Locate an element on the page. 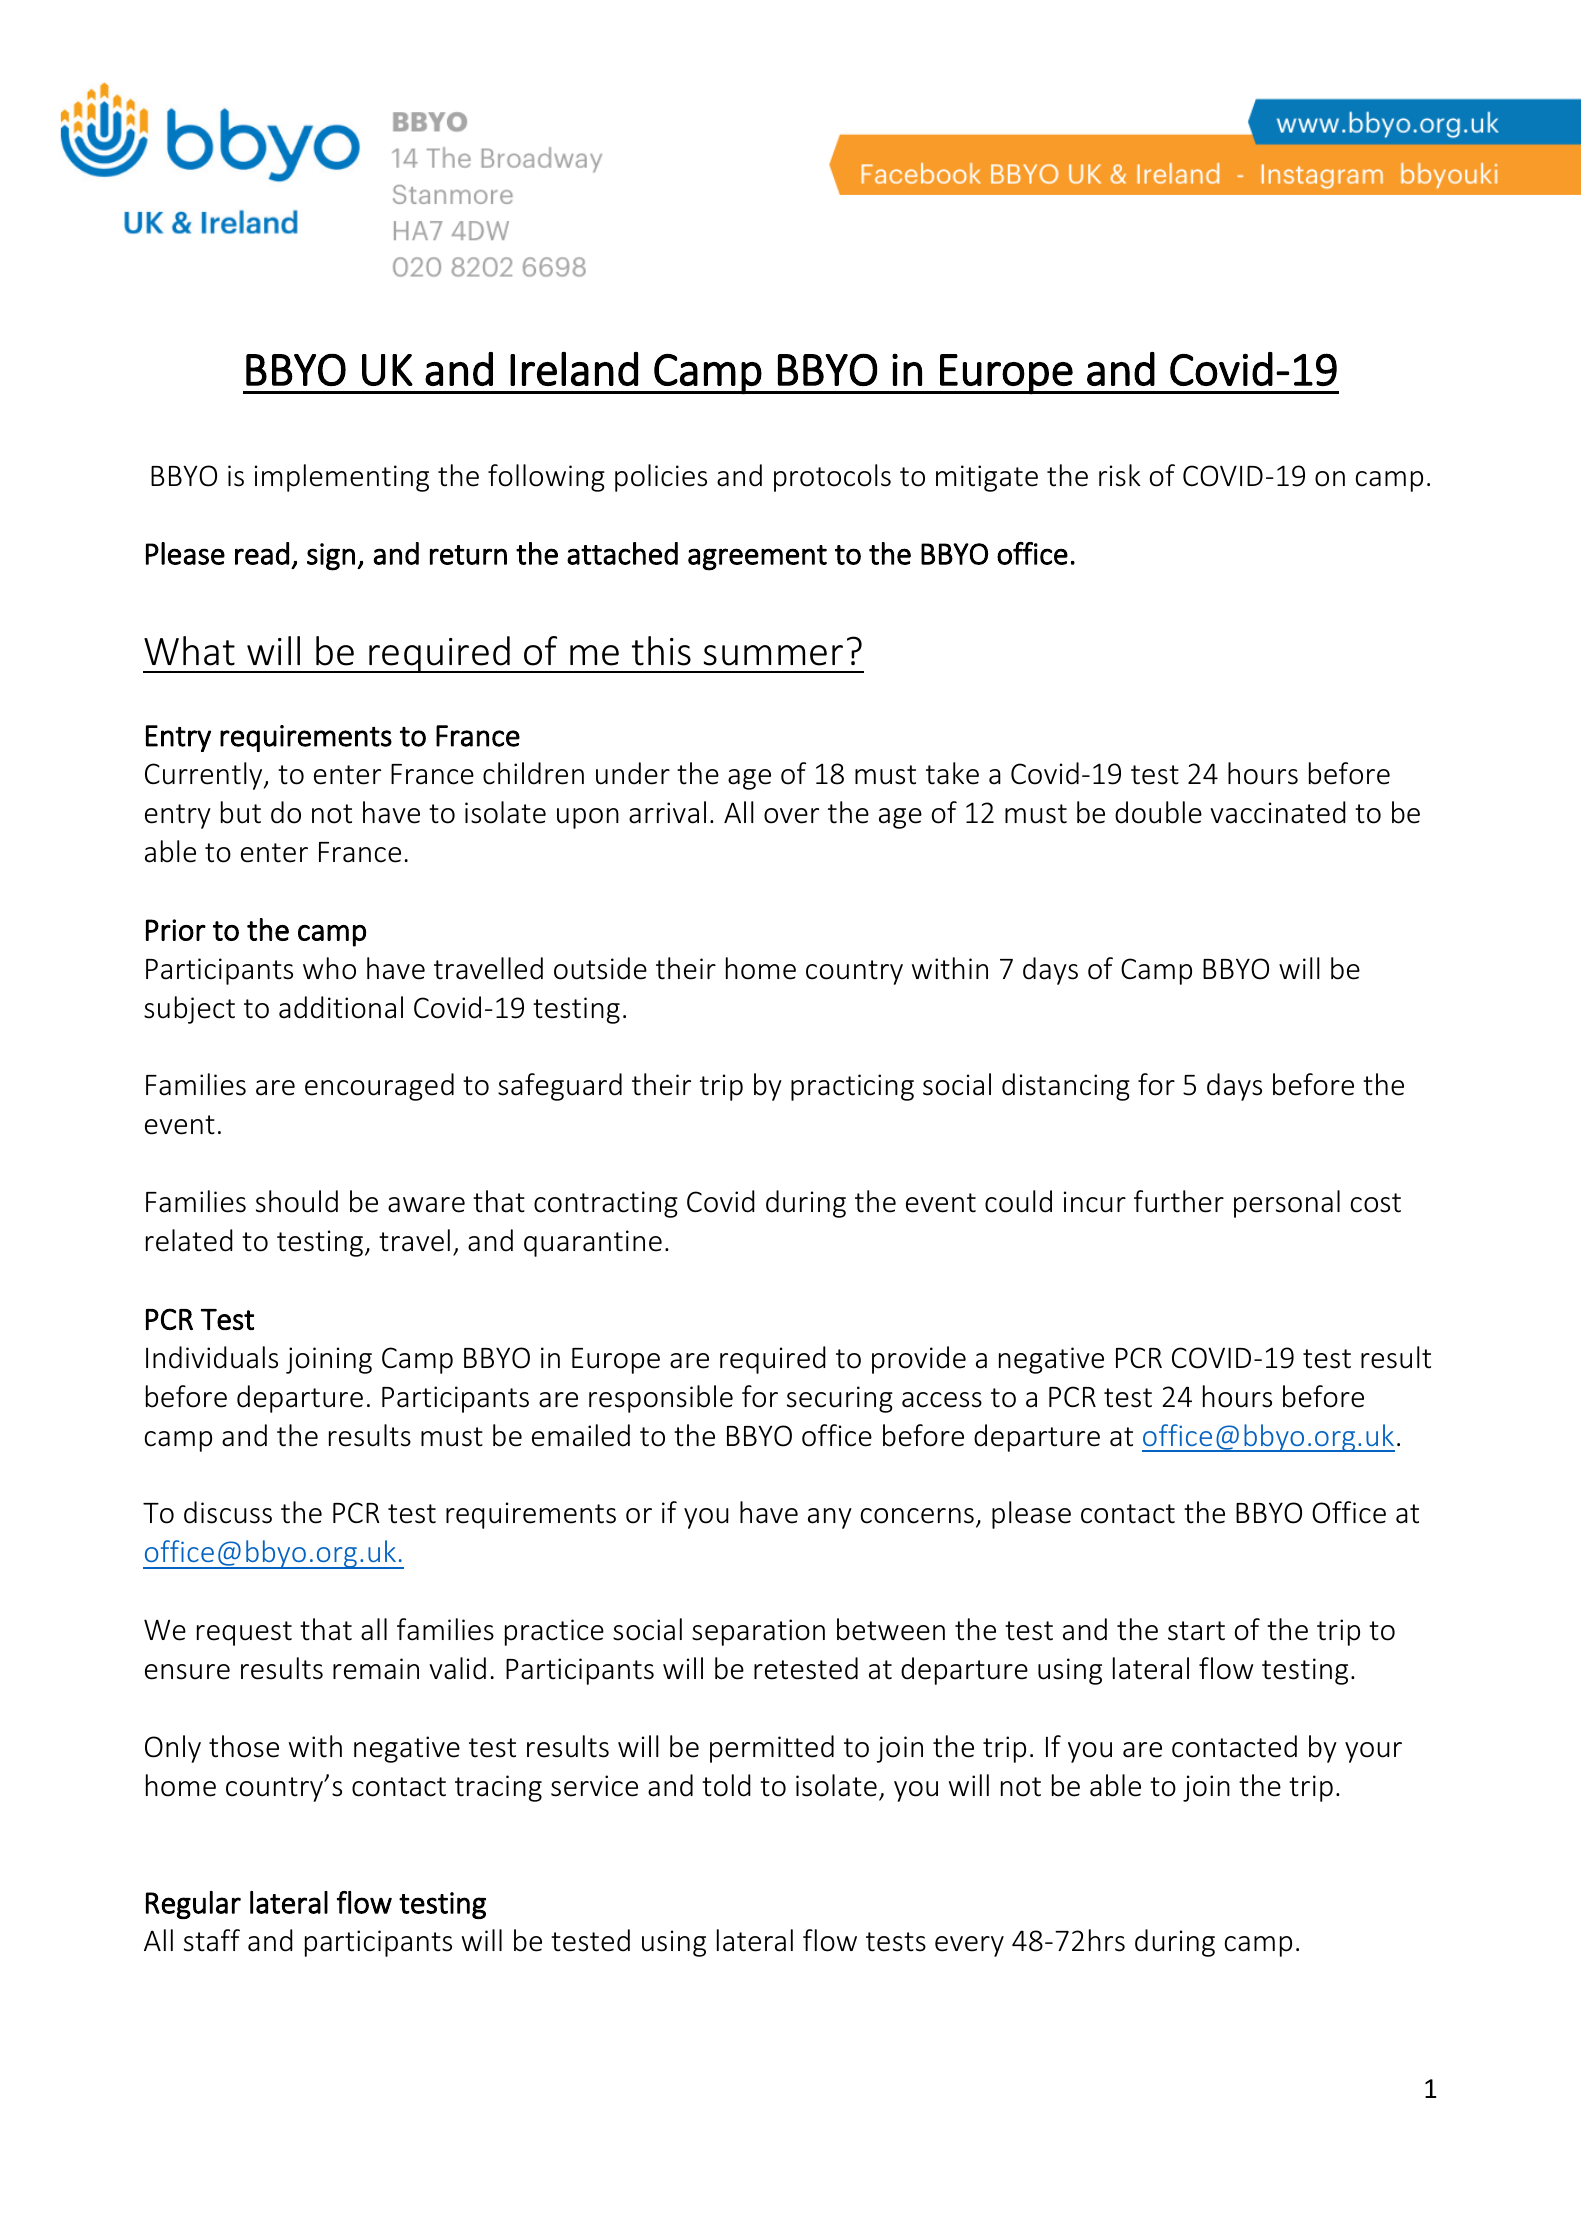 Image resolution: width=1581 pixels, height=2236 pixels. your is located at coordinates (1373, 1752).
